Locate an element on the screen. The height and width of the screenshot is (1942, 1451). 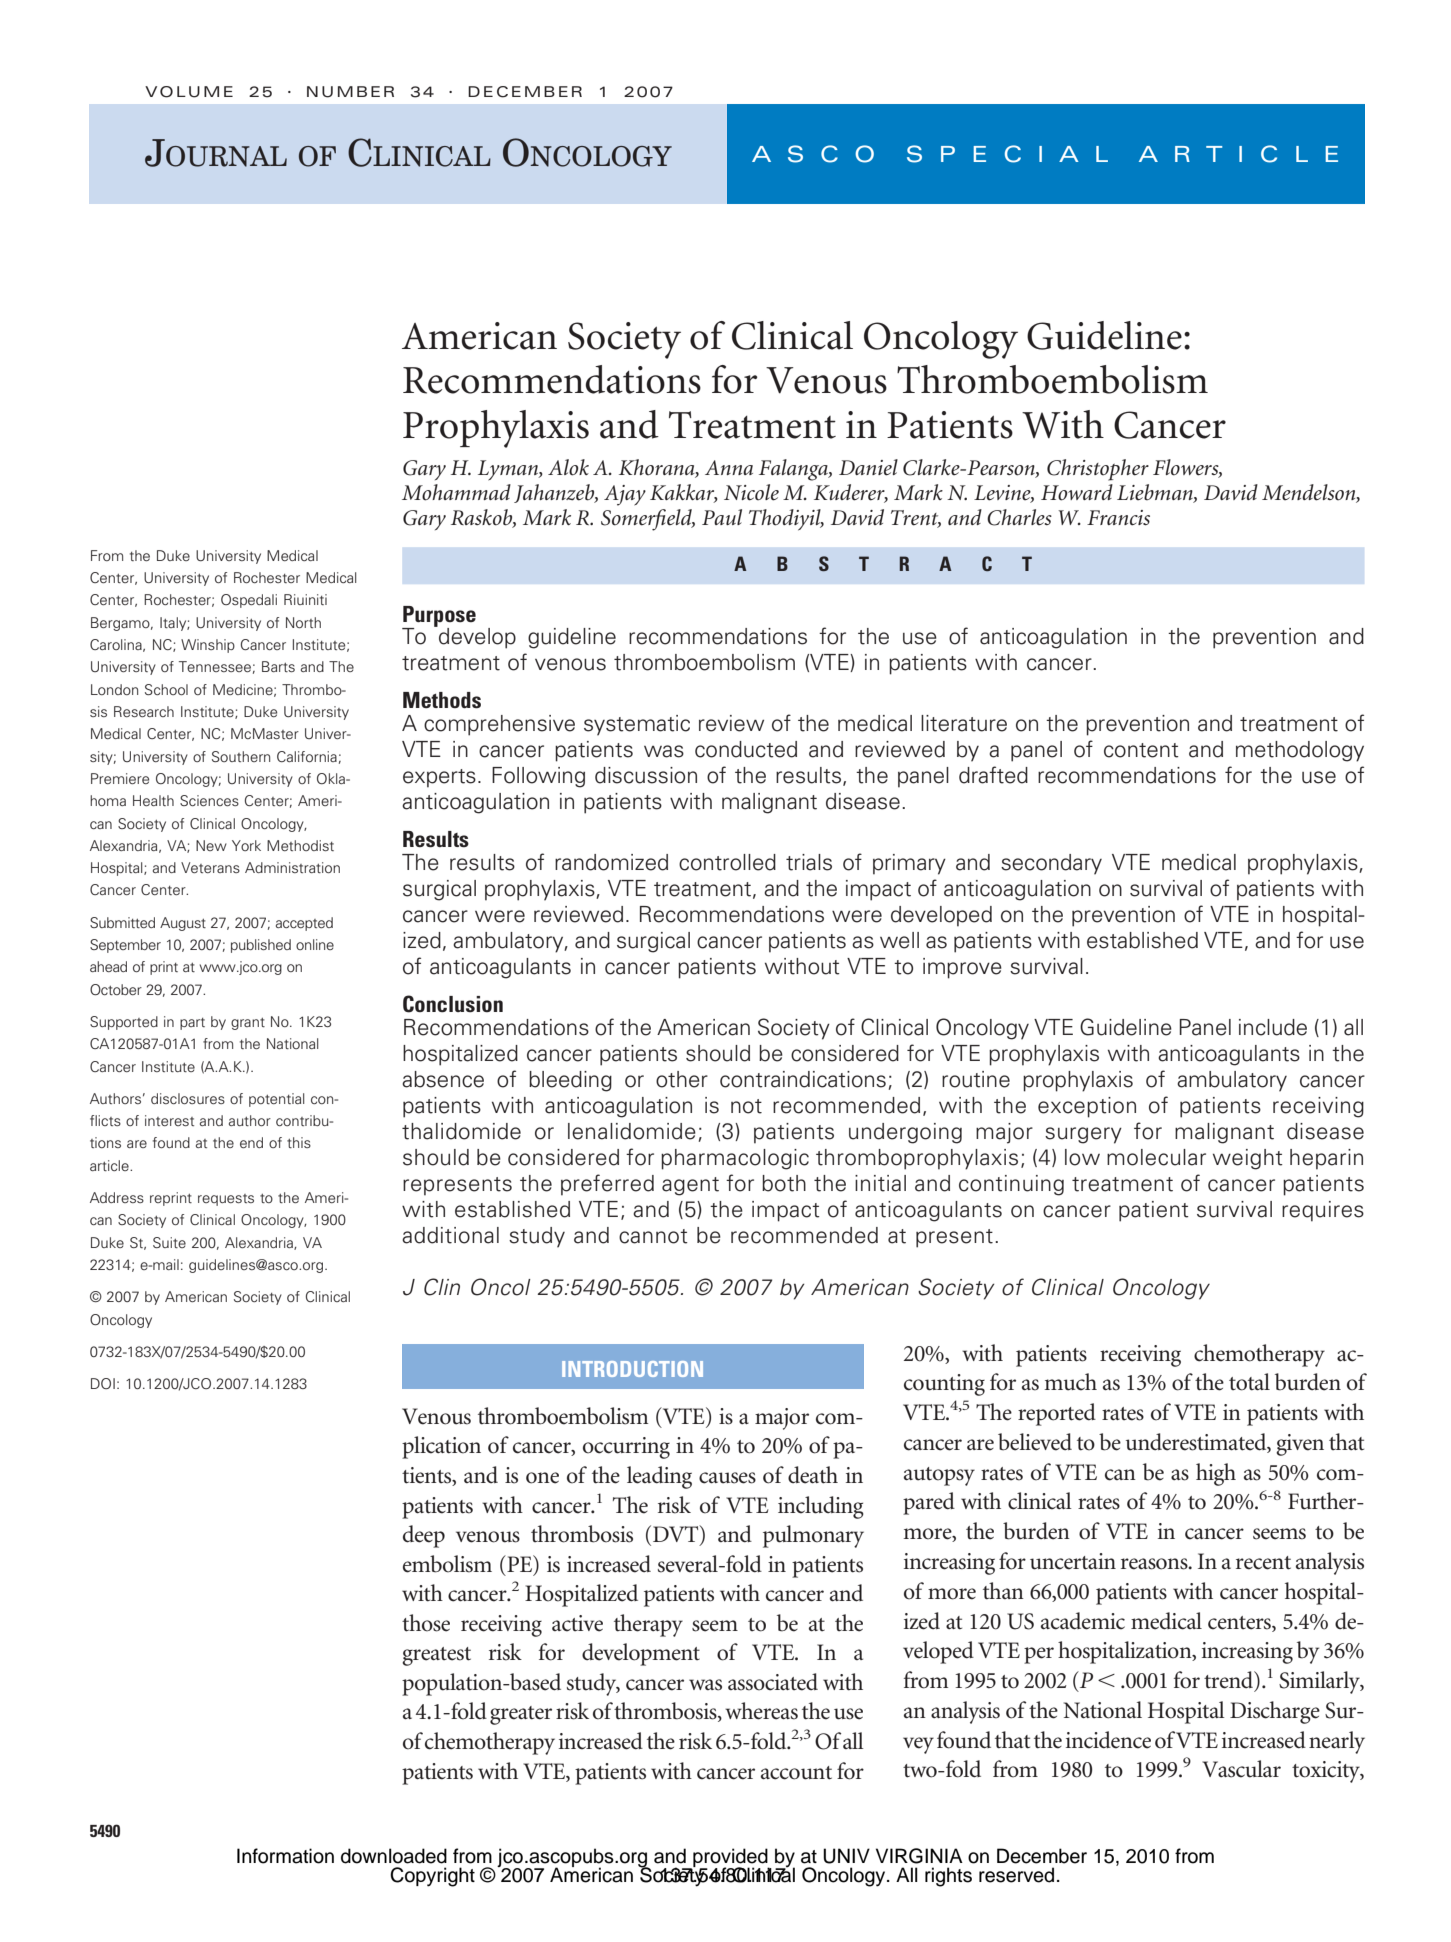
total is located at coordinates (1249, 1382).
